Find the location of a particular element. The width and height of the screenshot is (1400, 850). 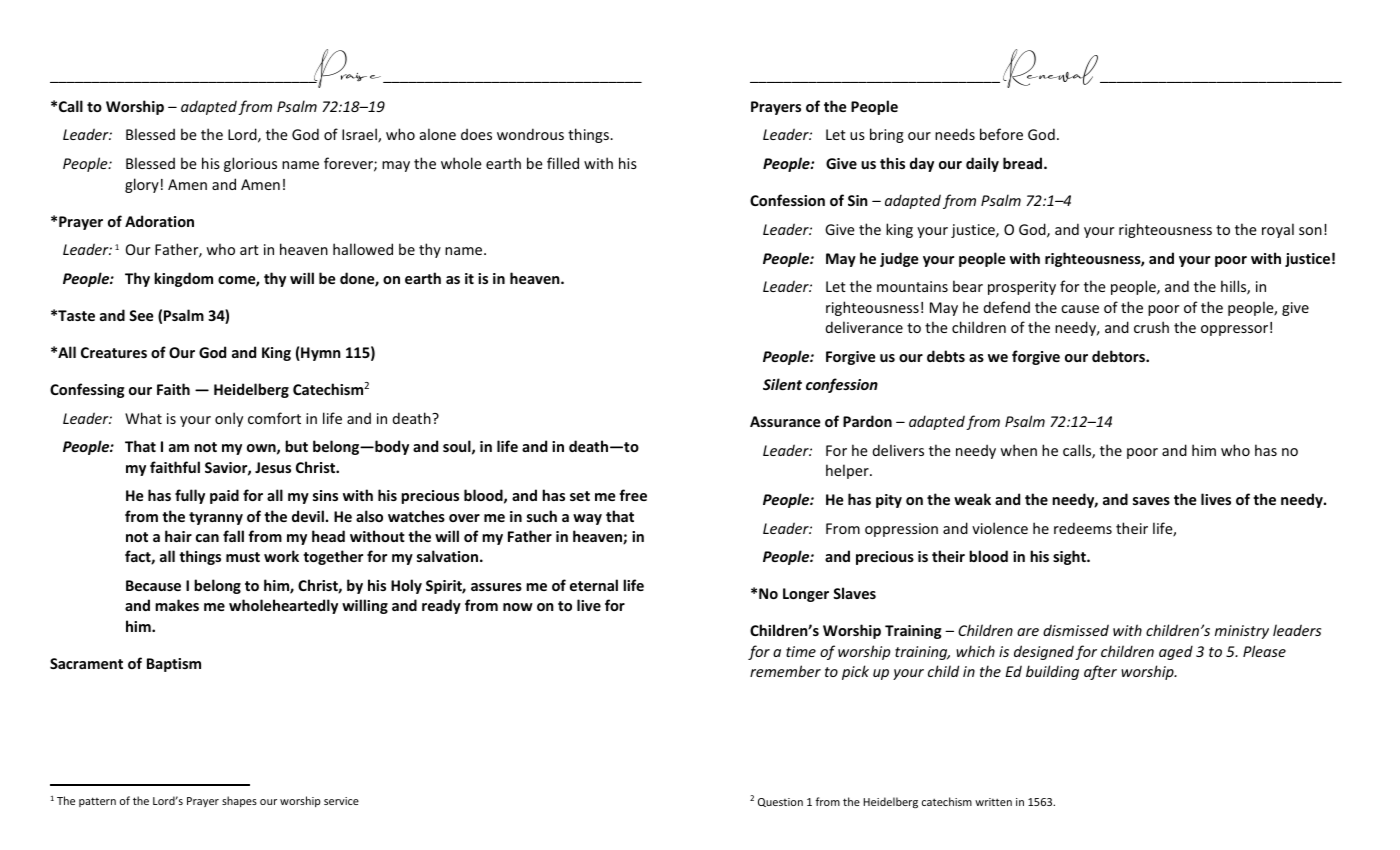

filled is located at coordinates (563, 163).
